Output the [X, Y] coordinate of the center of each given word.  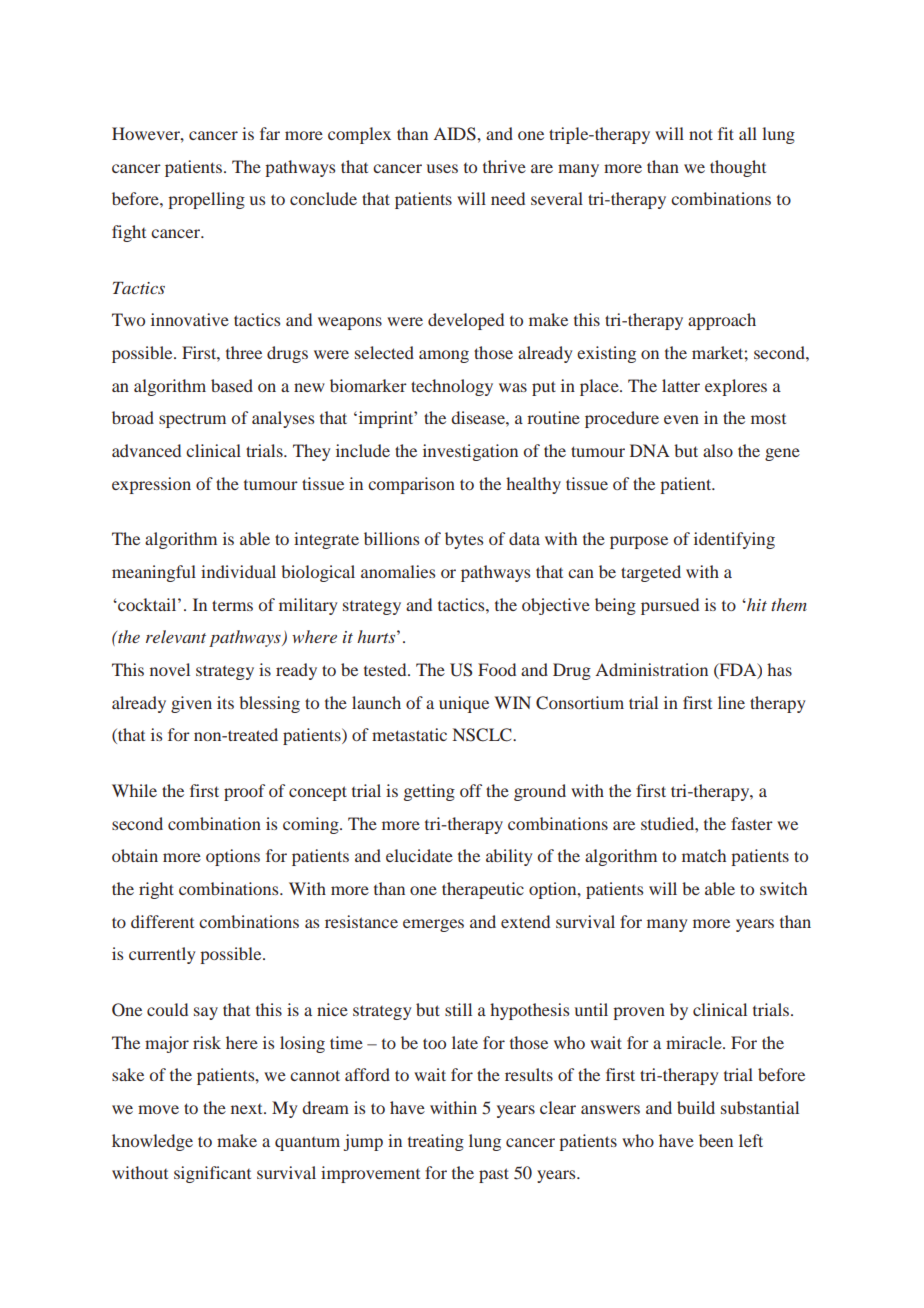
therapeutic [483, 890]
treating [436, 1142]
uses [442, 168]
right [156, 890]
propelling [206, 200]
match [704, 855]
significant [212, 1174]
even [681, 419]
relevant [176, 636]
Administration [651, 669]
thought [738, 168]
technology [452, 387]
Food [497, 669]
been [716, 1140]
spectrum [192, 421]
